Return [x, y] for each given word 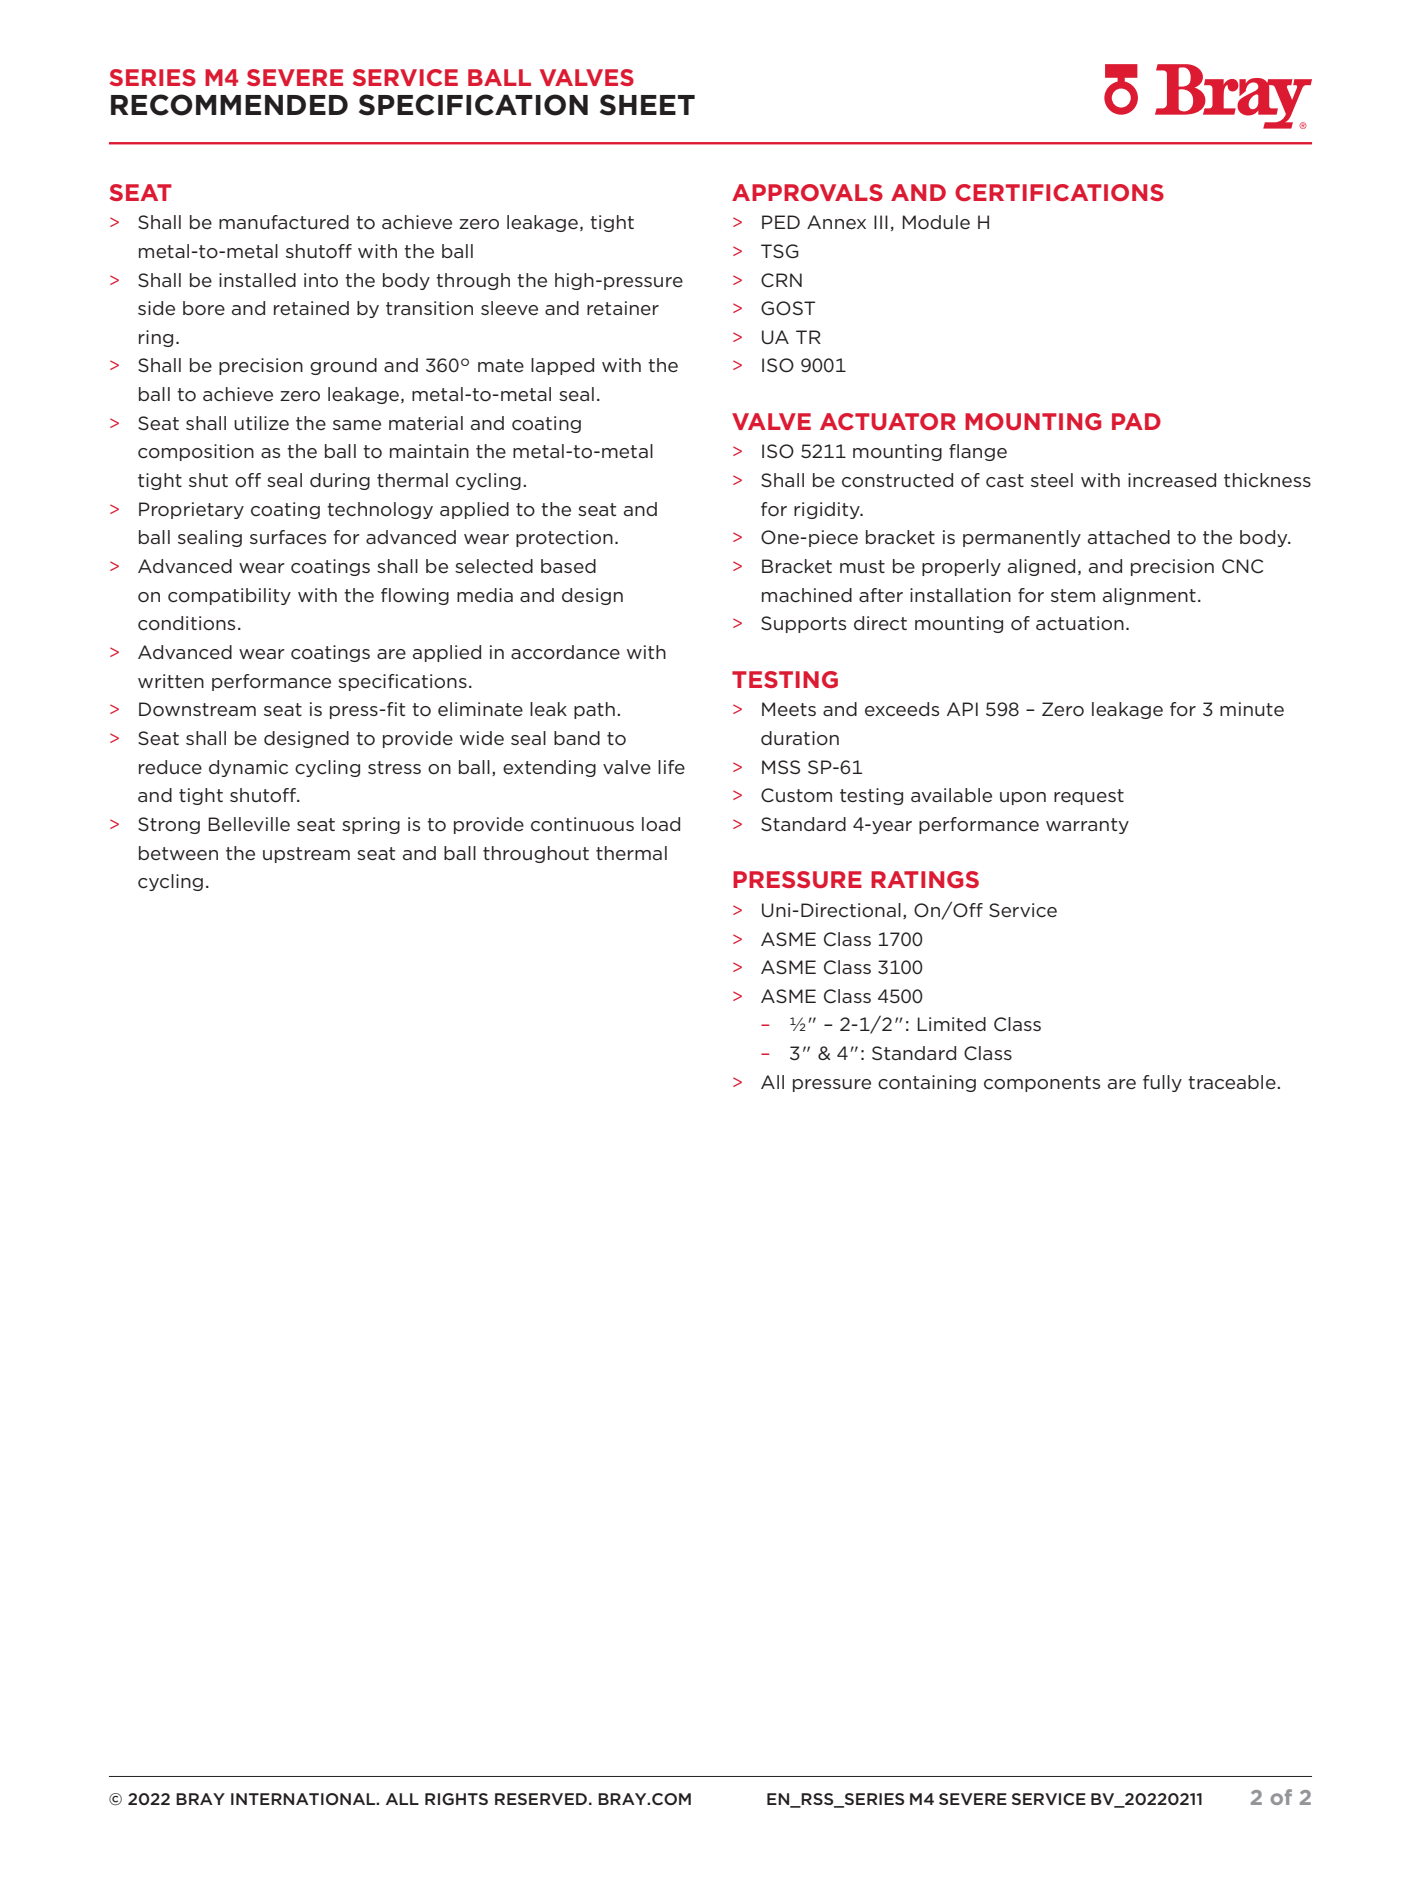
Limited [951, 1024]
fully [1162, 1083]
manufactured [284, 222]
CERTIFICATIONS [1059, 192]
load [661, 824]
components [1042, 1084]
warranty [1087, 826]
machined [807, 595]
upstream [306, 855]
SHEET [647, 105]
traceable [1233, 1082]
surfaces [288, 537]
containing [927, 1083]
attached [1129, 537]
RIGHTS [456, 1799]
